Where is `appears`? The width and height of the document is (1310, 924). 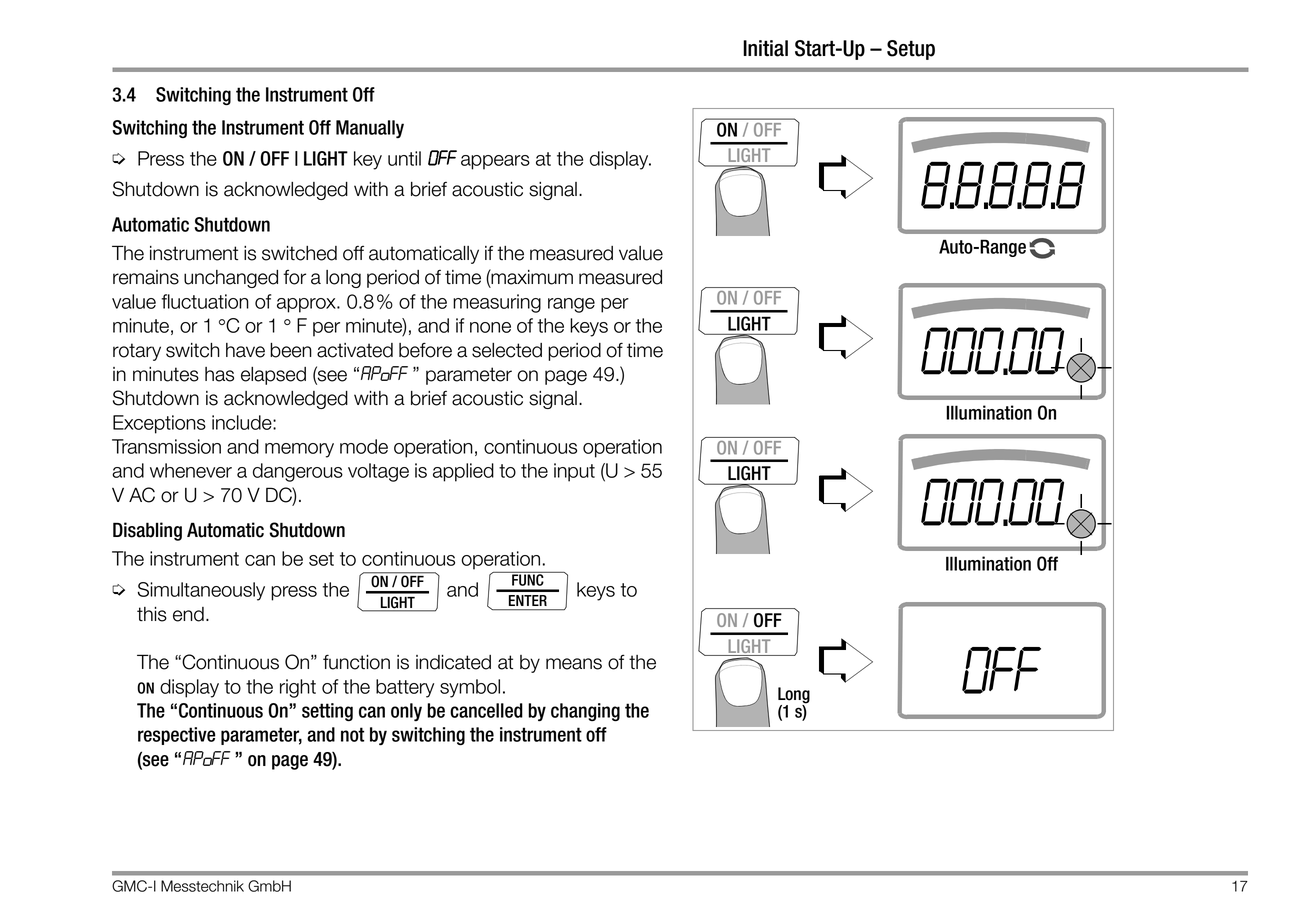 appears is located at coordinates (495, 162).
